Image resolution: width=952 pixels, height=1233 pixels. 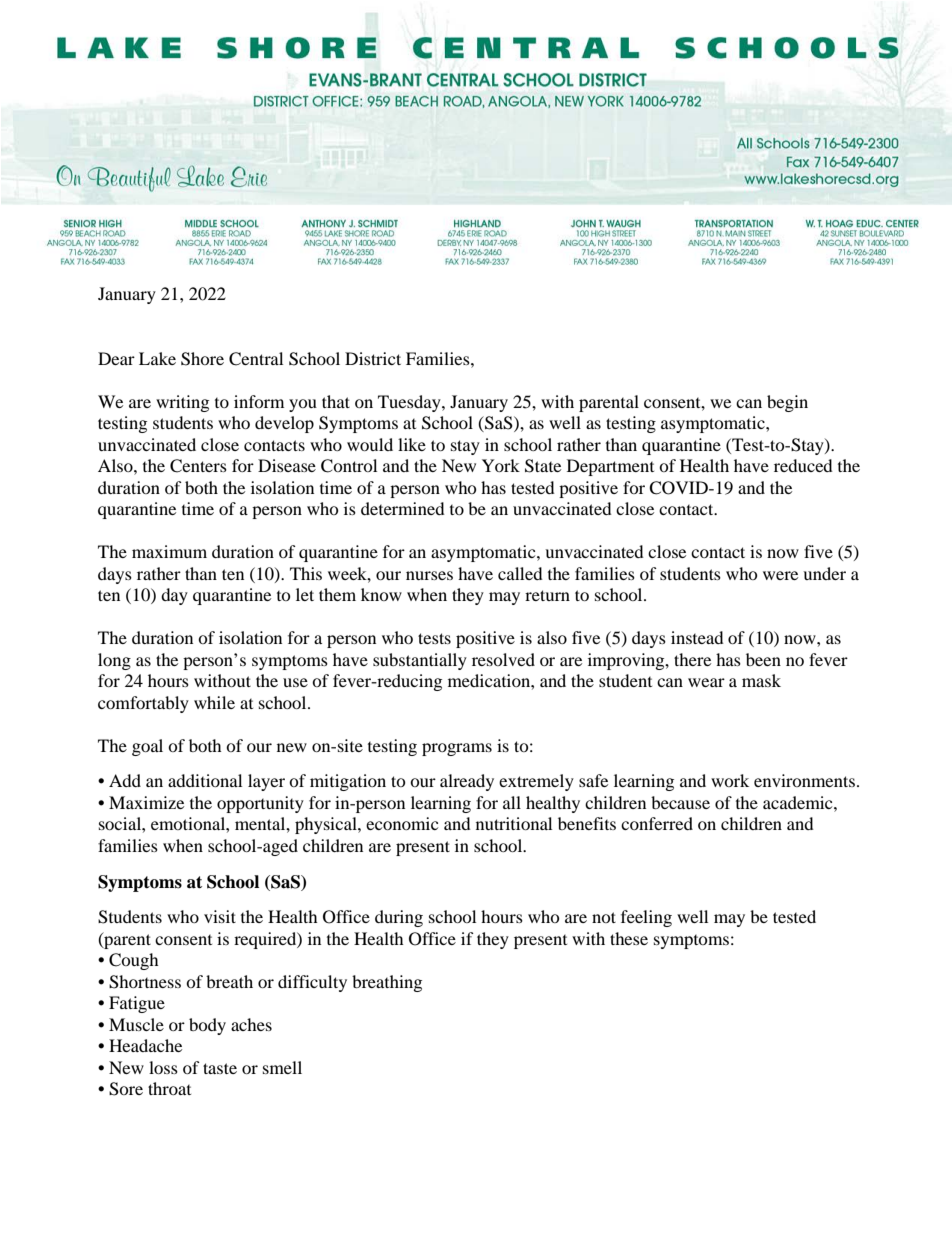 What do you see at coordinates (410, 403) in the page?
I see `Tuesday` at bounding box center [410, 403].
